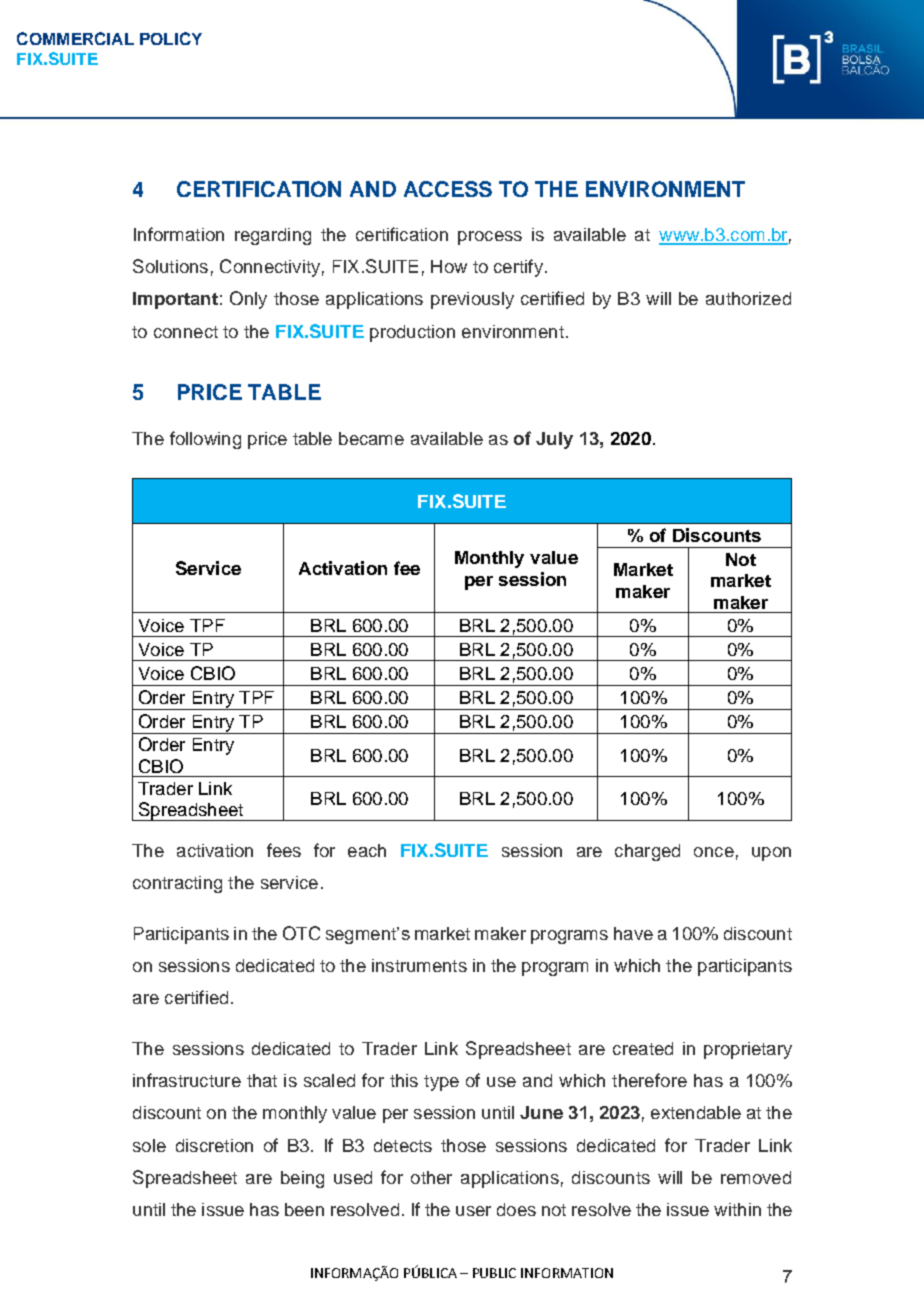 The height and width of the screenshot is (1308, 924). What do you see at coordinates (473, 1211) in the screenshot?
I see `user` at bounding box center [473, 1211].
